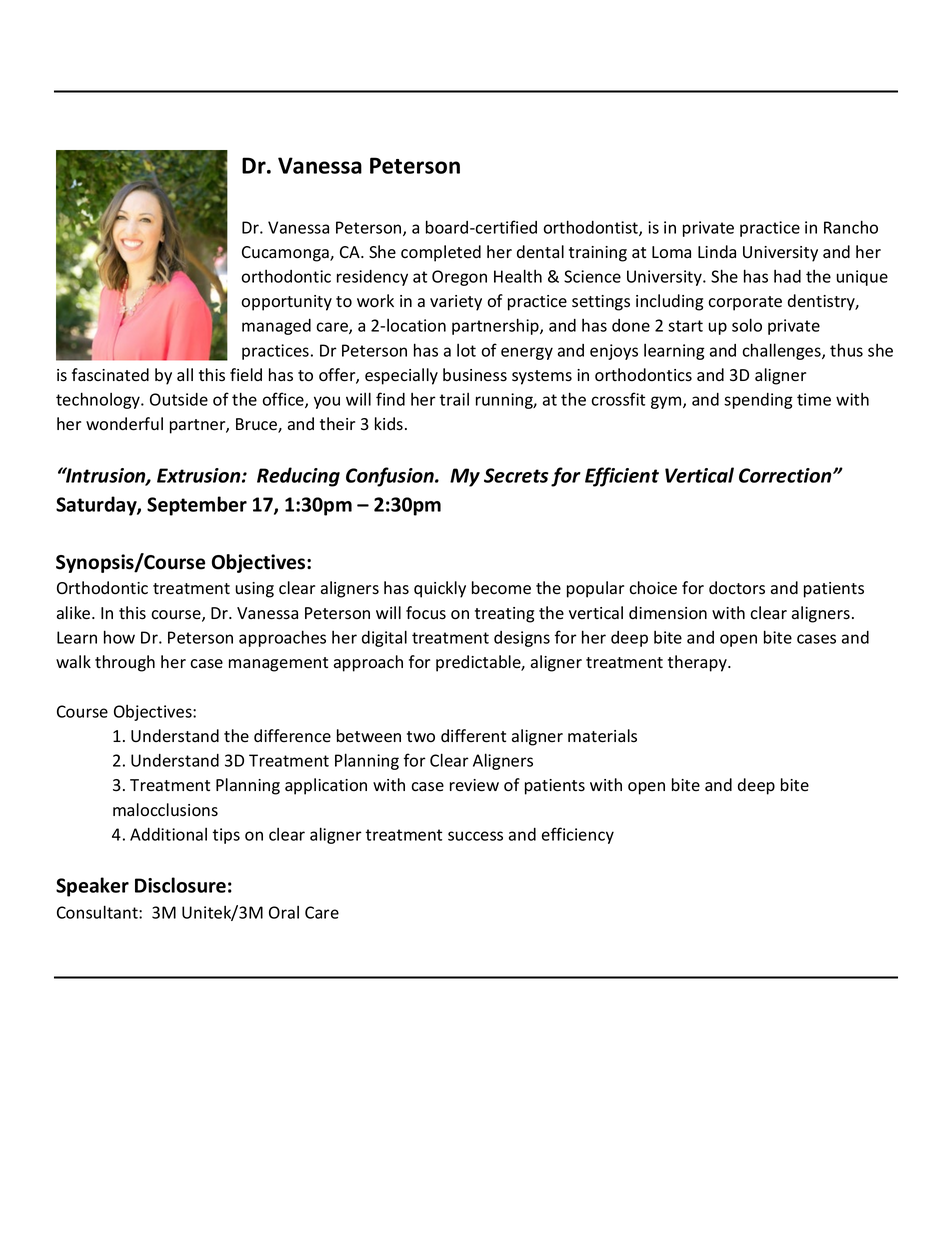 This document has width=952, height=1233. What do you see at coordinates (119, 637) in the document?
I see `how` at bounding box center [119, 637].
